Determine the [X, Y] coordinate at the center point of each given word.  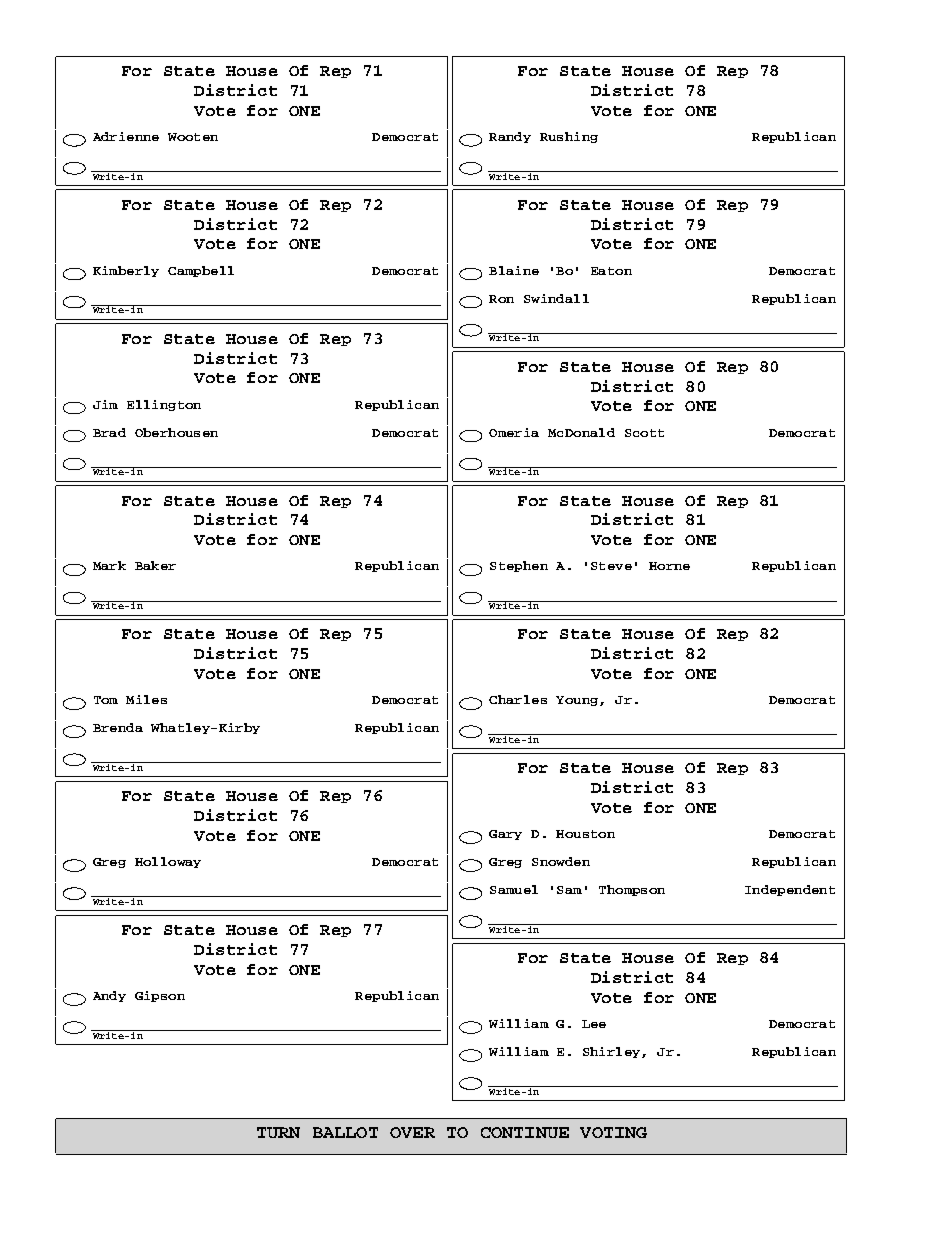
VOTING [613, 1132]
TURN [278, 1132]
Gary [505, 835]
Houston [585, 834]
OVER [412, 1132]
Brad [109, 432]
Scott [644, 433]
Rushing [569, 137]
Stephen [519, 566]
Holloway [168, 862]
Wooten [193, 137]
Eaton [611, 271]
